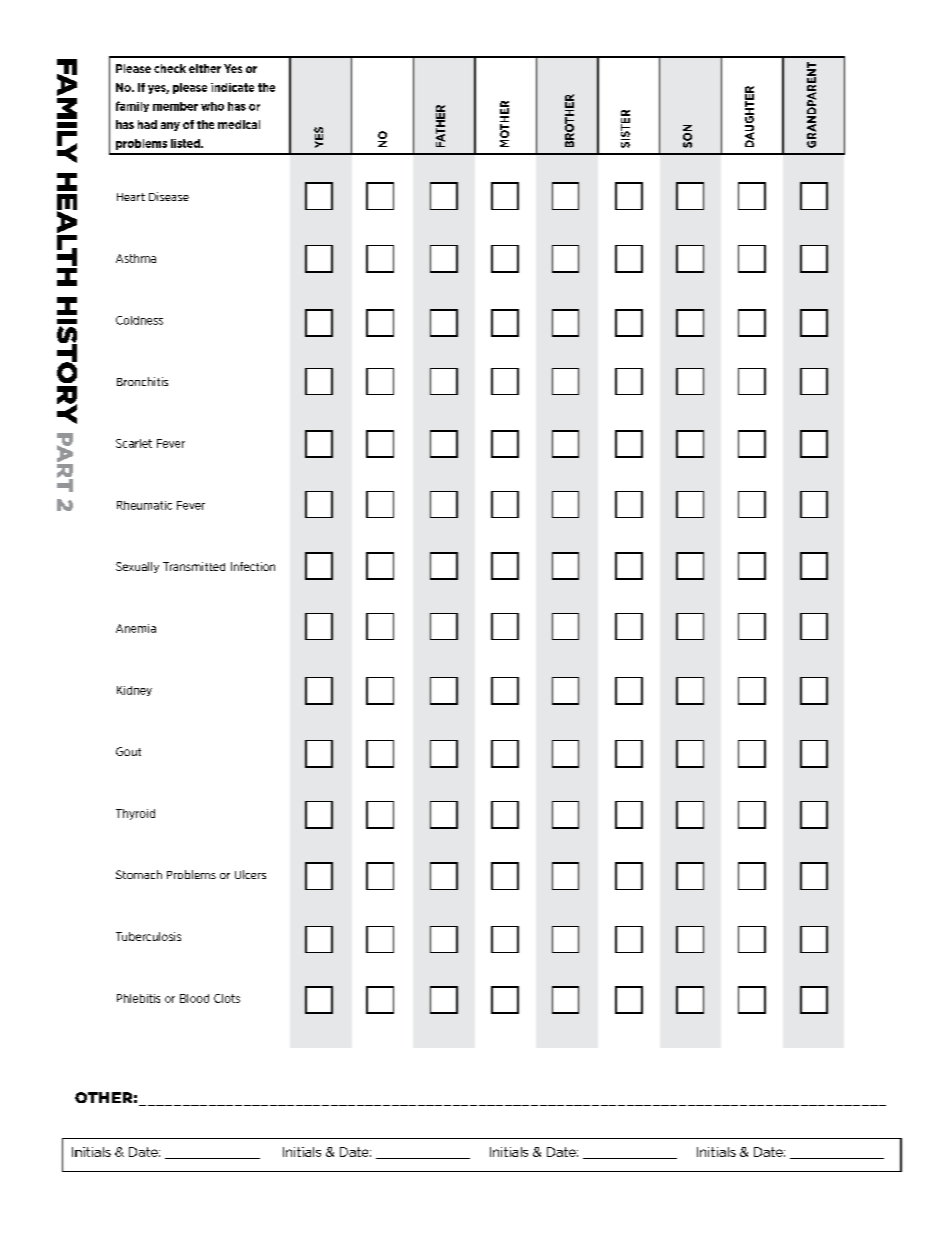 The height and width of the document is (1233, 952). What do you see at coordinates (186, 143) in the document?
I see `listed` at bounding box center [186, 143].
